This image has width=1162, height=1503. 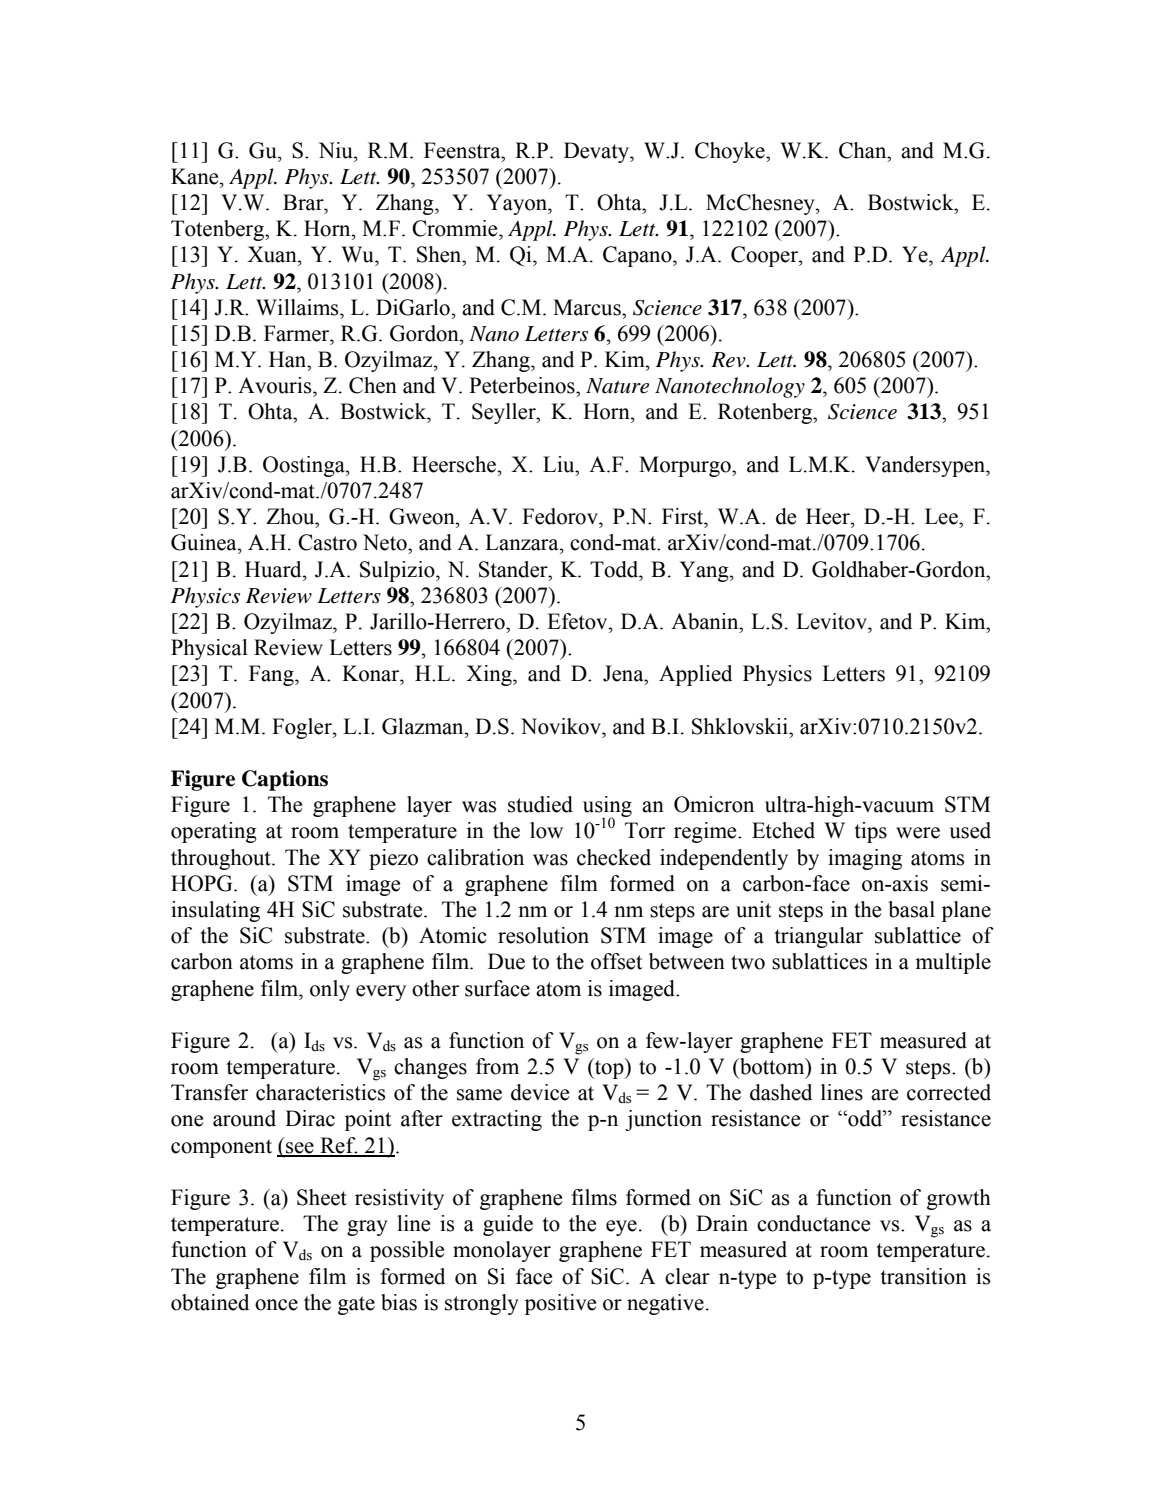 I want to click on Lee, so click(x=942, y=516).
